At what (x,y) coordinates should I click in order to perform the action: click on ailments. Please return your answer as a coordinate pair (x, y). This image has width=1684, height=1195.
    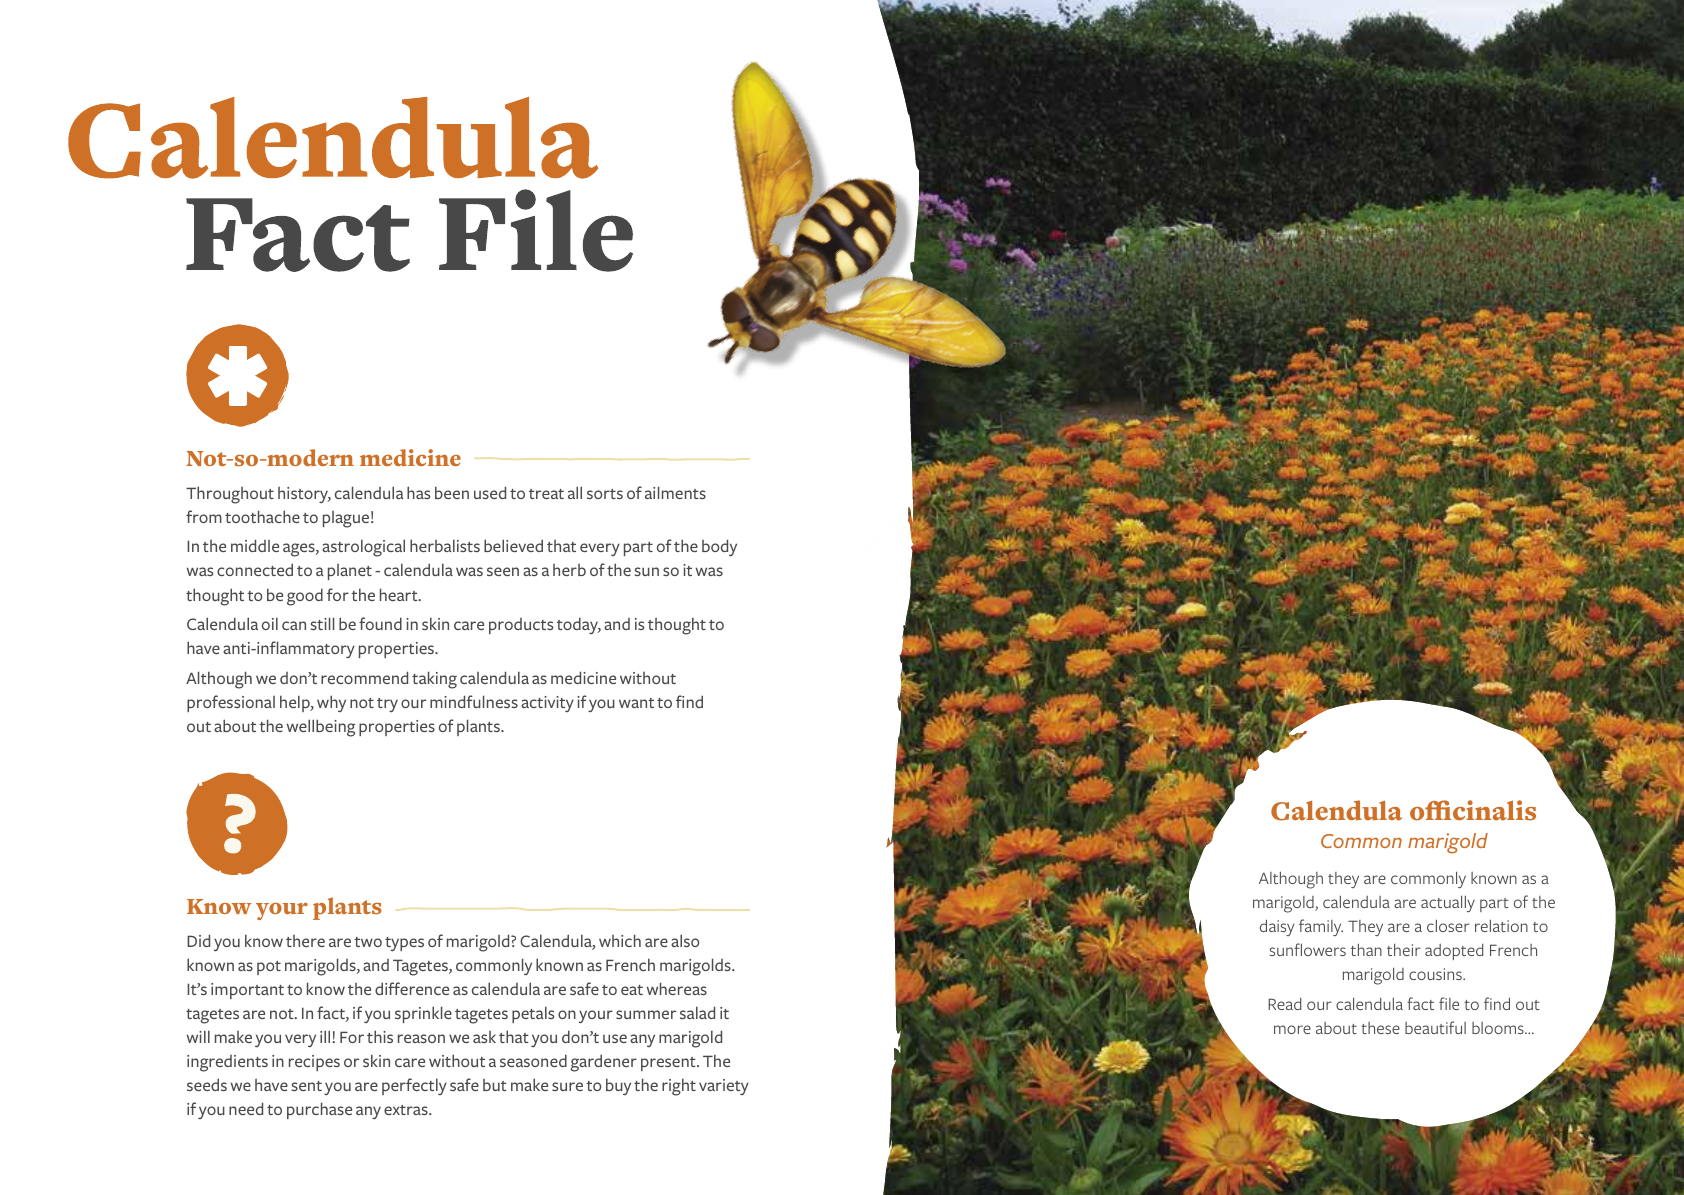
    Looking at the image, I should click on (675, 492).
